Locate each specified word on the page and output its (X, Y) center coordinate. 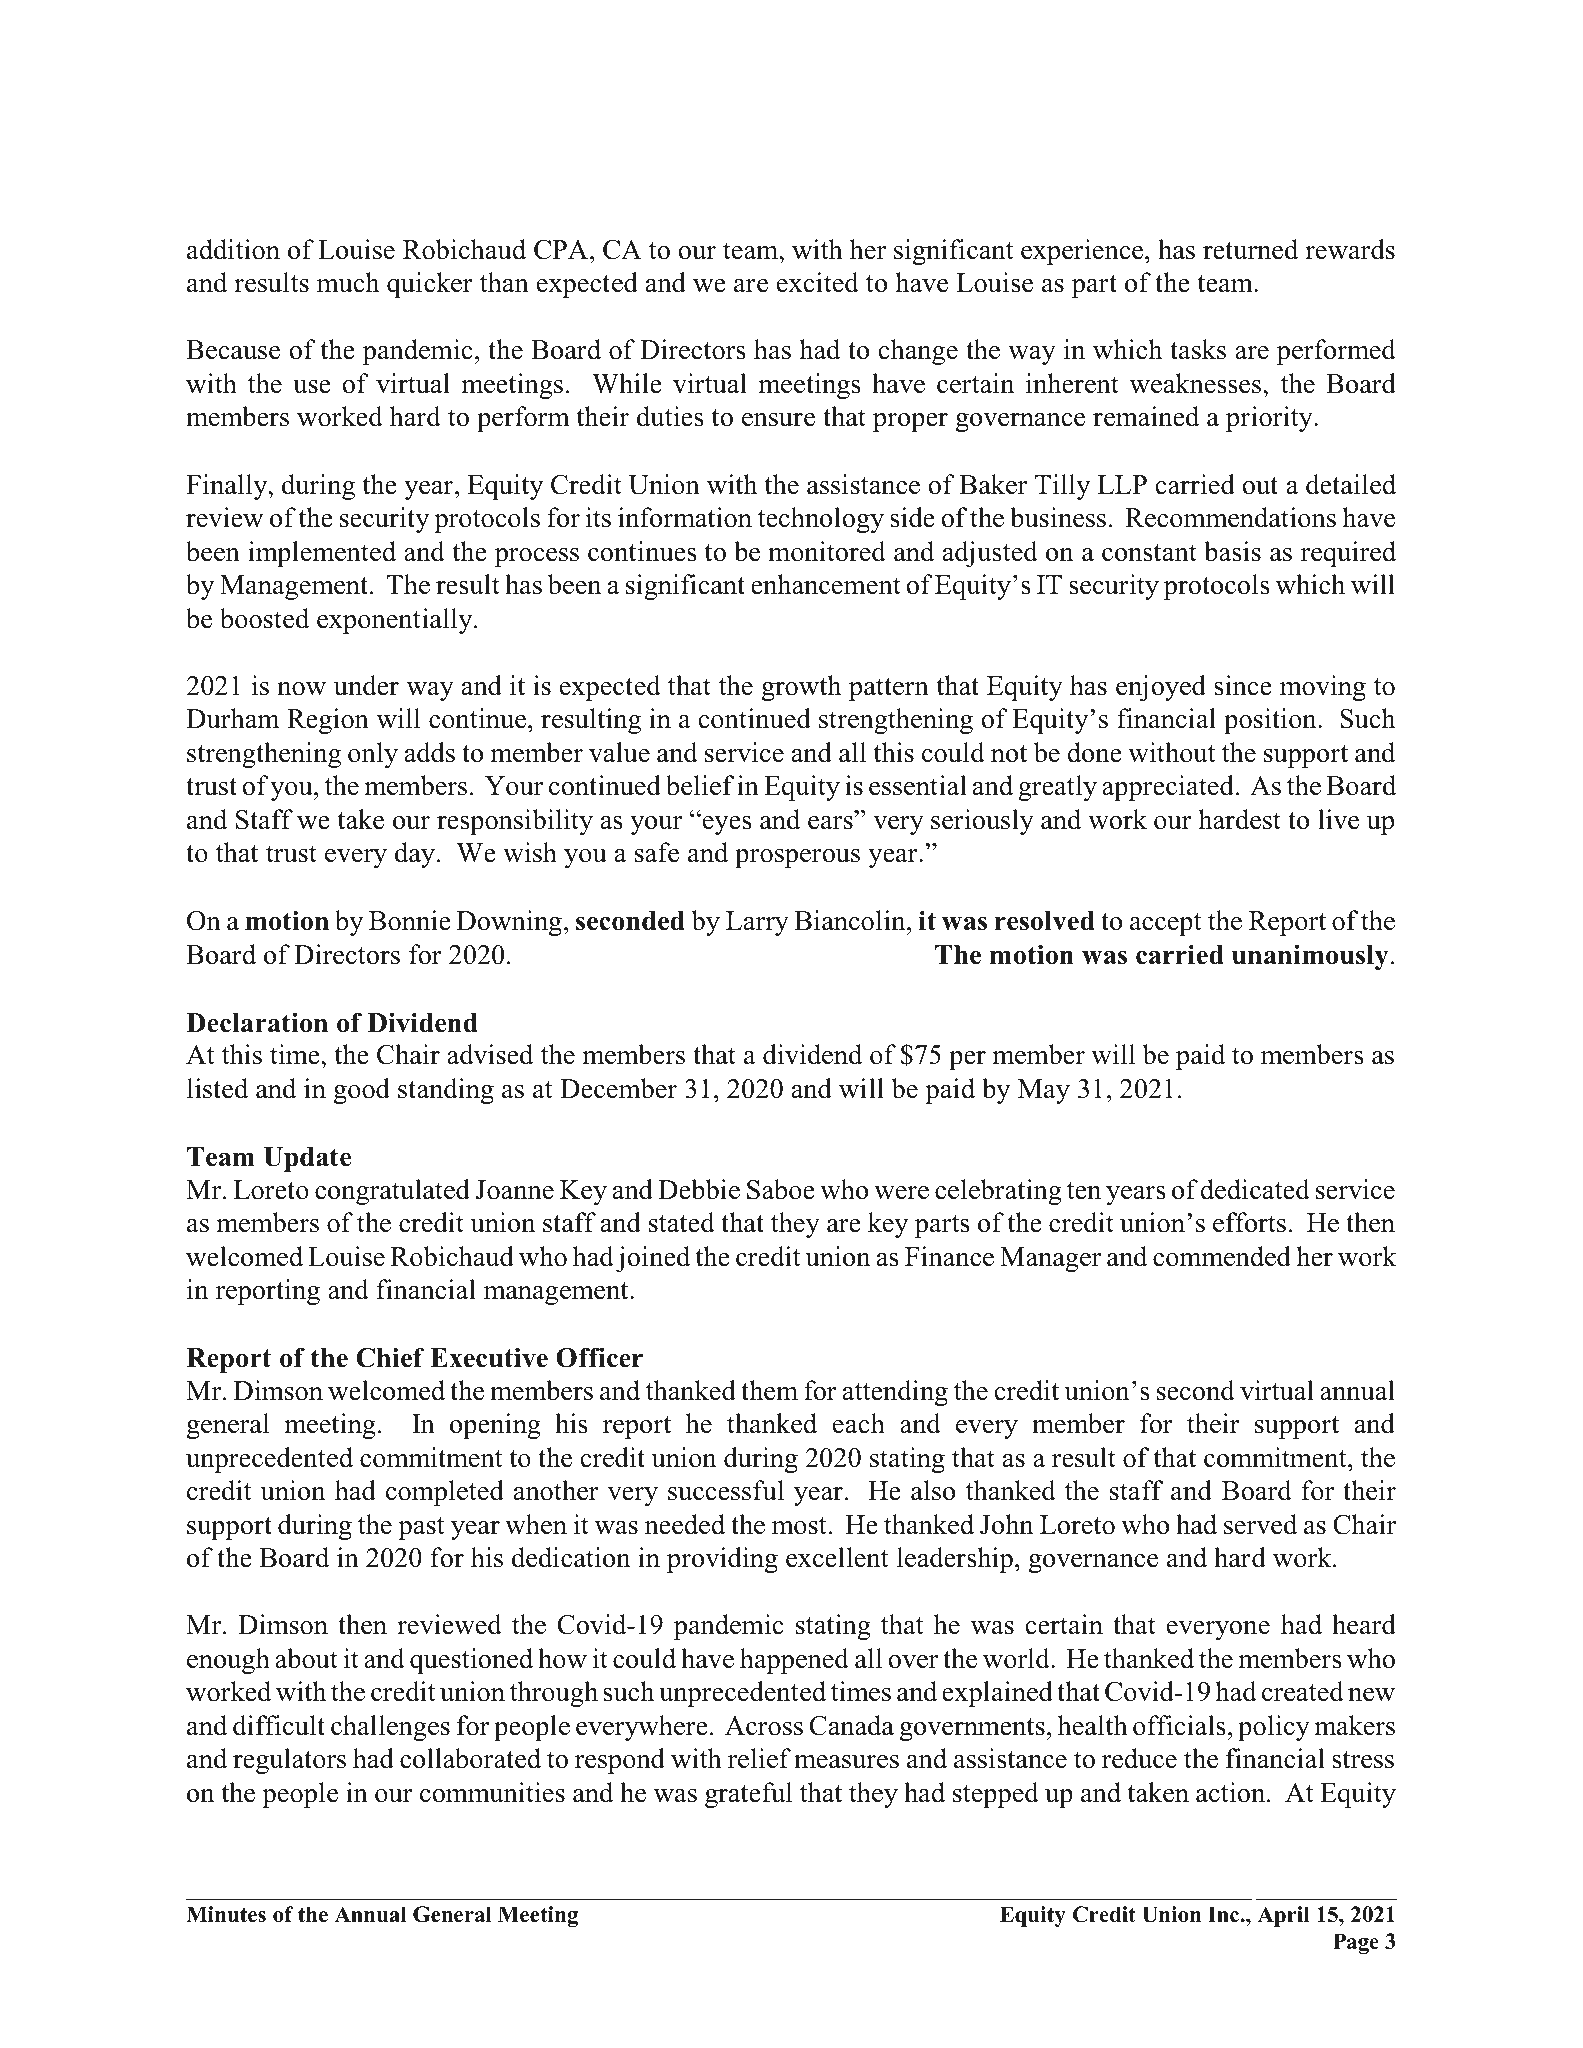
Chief (390, 1358)
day (415, 855)
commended (1222, 1256)
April (1283, 1916)
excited (818, 282)
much (348, 282)
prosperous (797, 858)
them (769, 1390)
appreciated (1168, 788)
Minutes (226, 1914)
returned (1250, 249)
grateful (748, 1795)
